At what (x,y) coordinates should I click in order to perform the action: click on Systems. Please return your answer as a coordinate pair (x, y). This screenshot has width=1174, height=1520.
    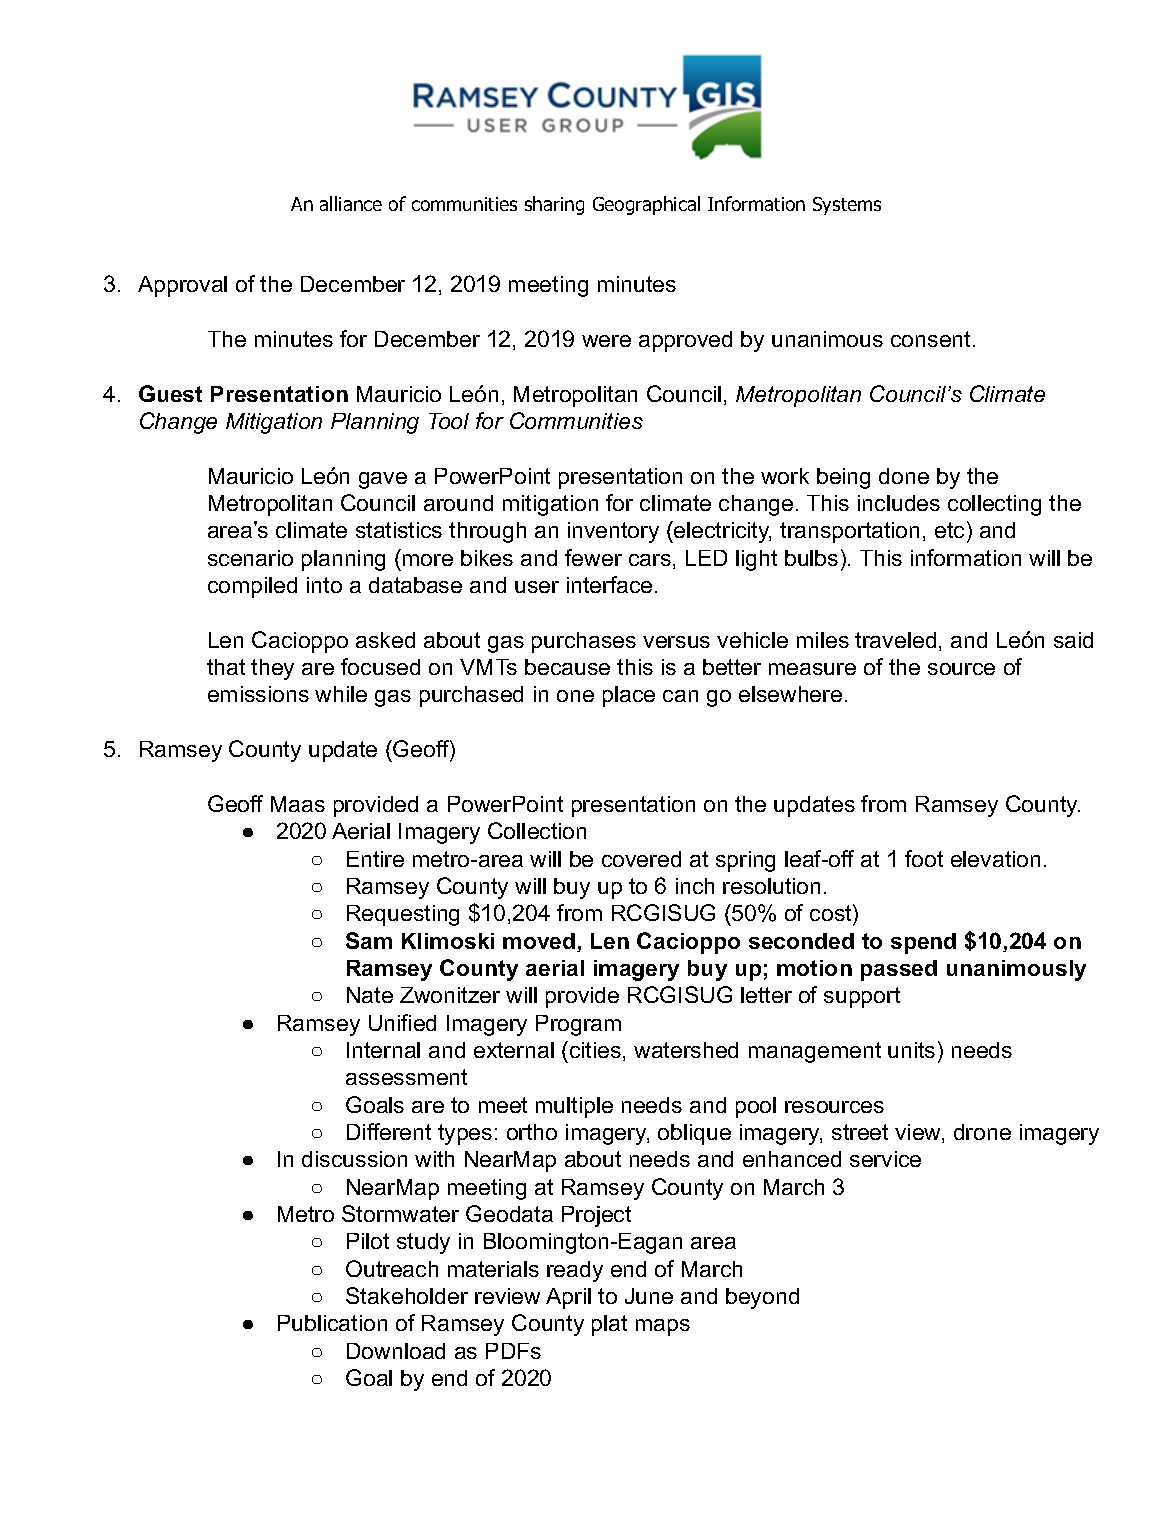
    Looking at the image, I should click on (847, 206).
